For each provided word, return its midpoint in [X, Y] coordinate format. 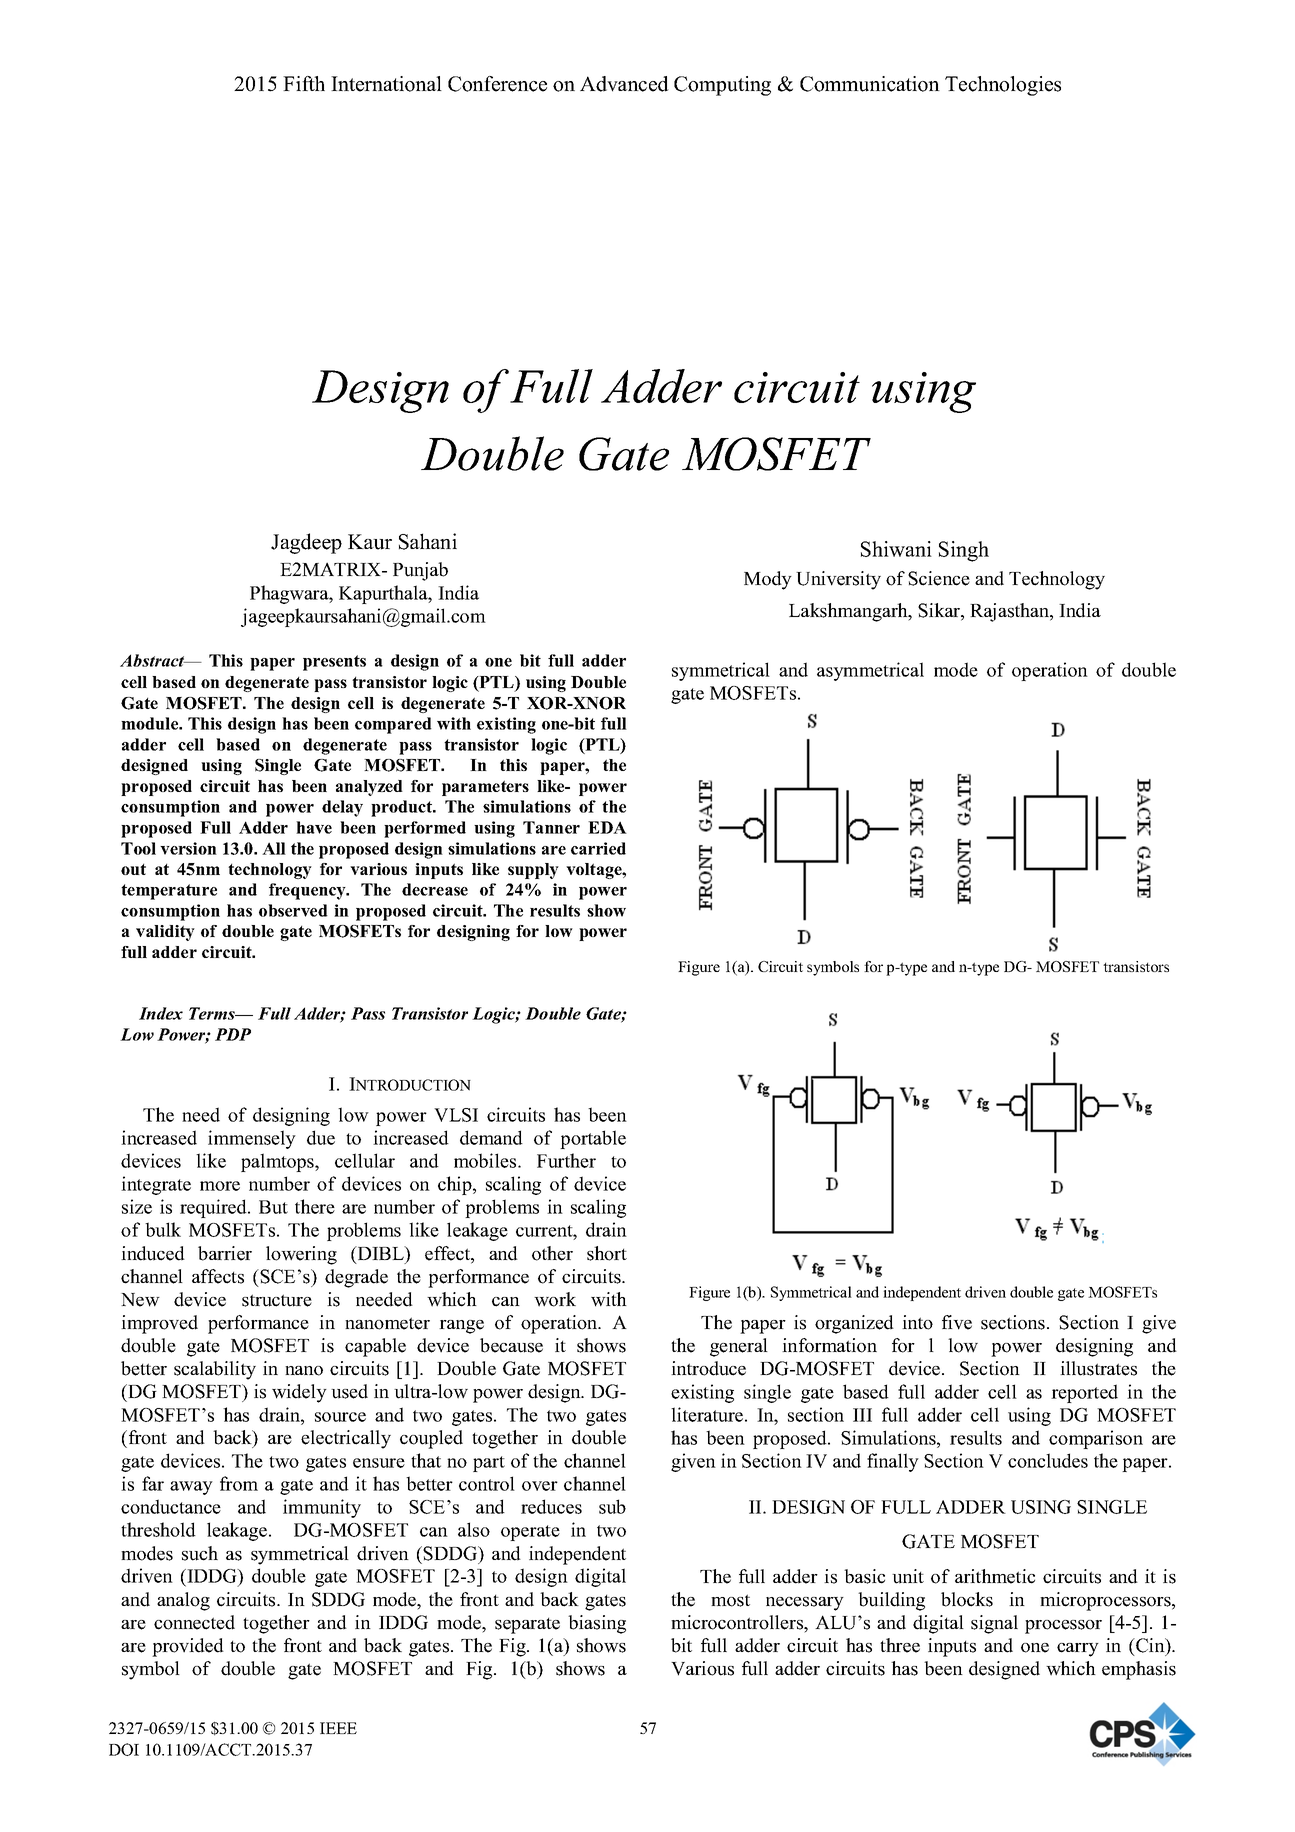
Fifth [304, 83]
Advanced [624, 84]
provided [188, 1647]
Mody [768, 580]
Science [939, 578]
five [957, 1322]
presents [334, 663]
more [220, 1186]
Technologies [1003, 86]
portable [593, 1139]
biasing [597, 1624]
